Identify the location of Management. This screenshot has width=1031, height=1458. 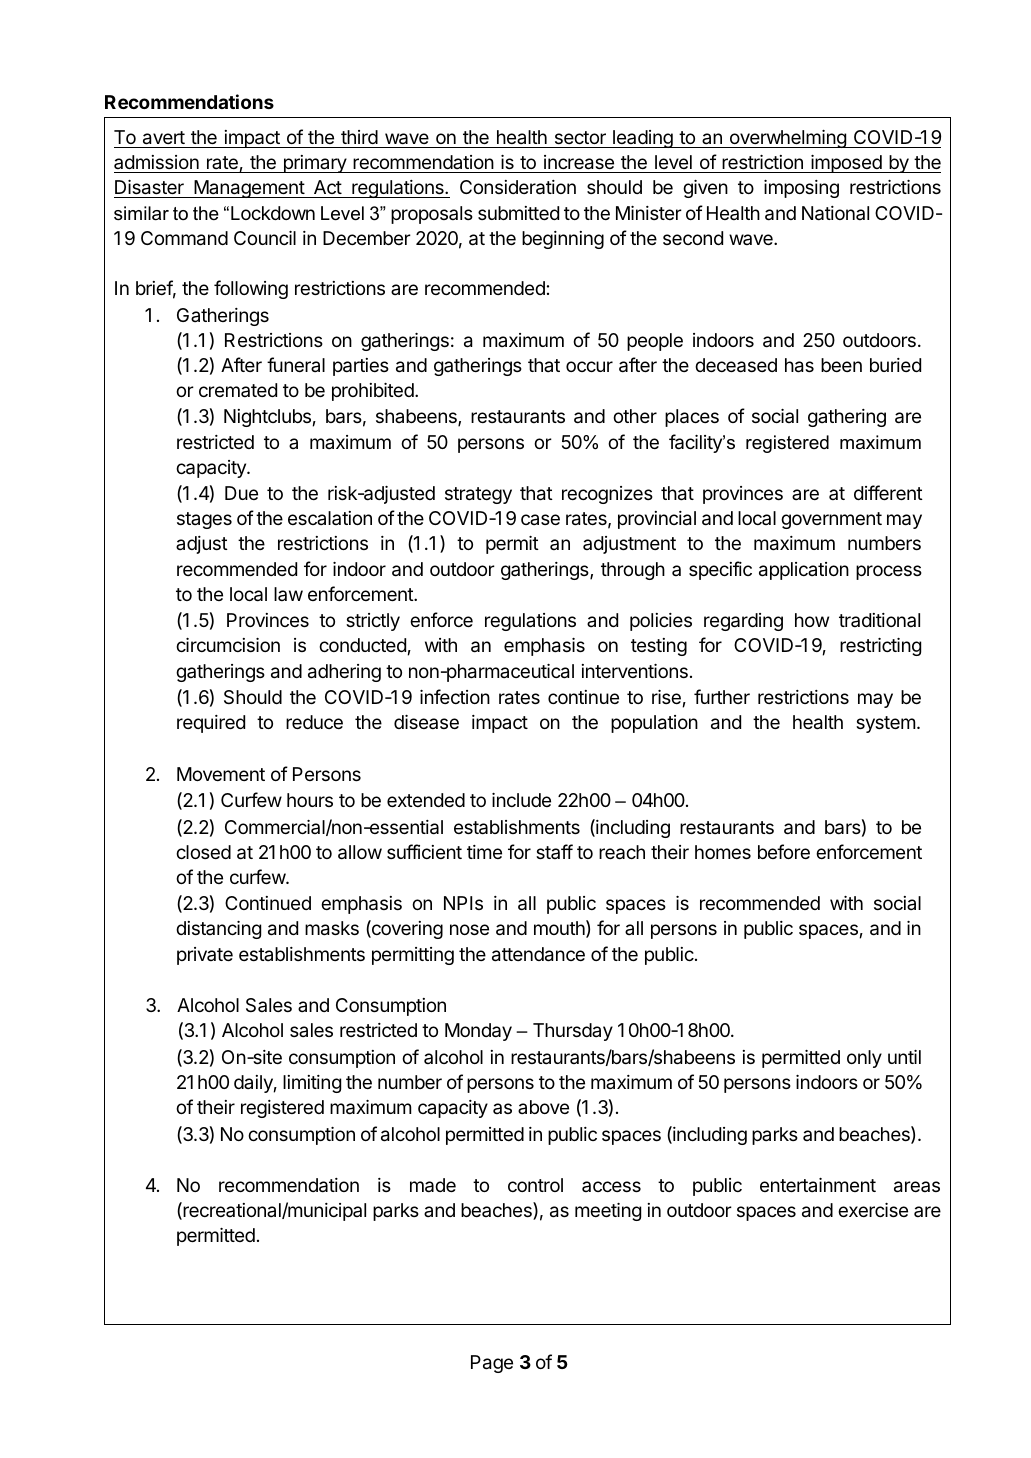
(249, 189).
